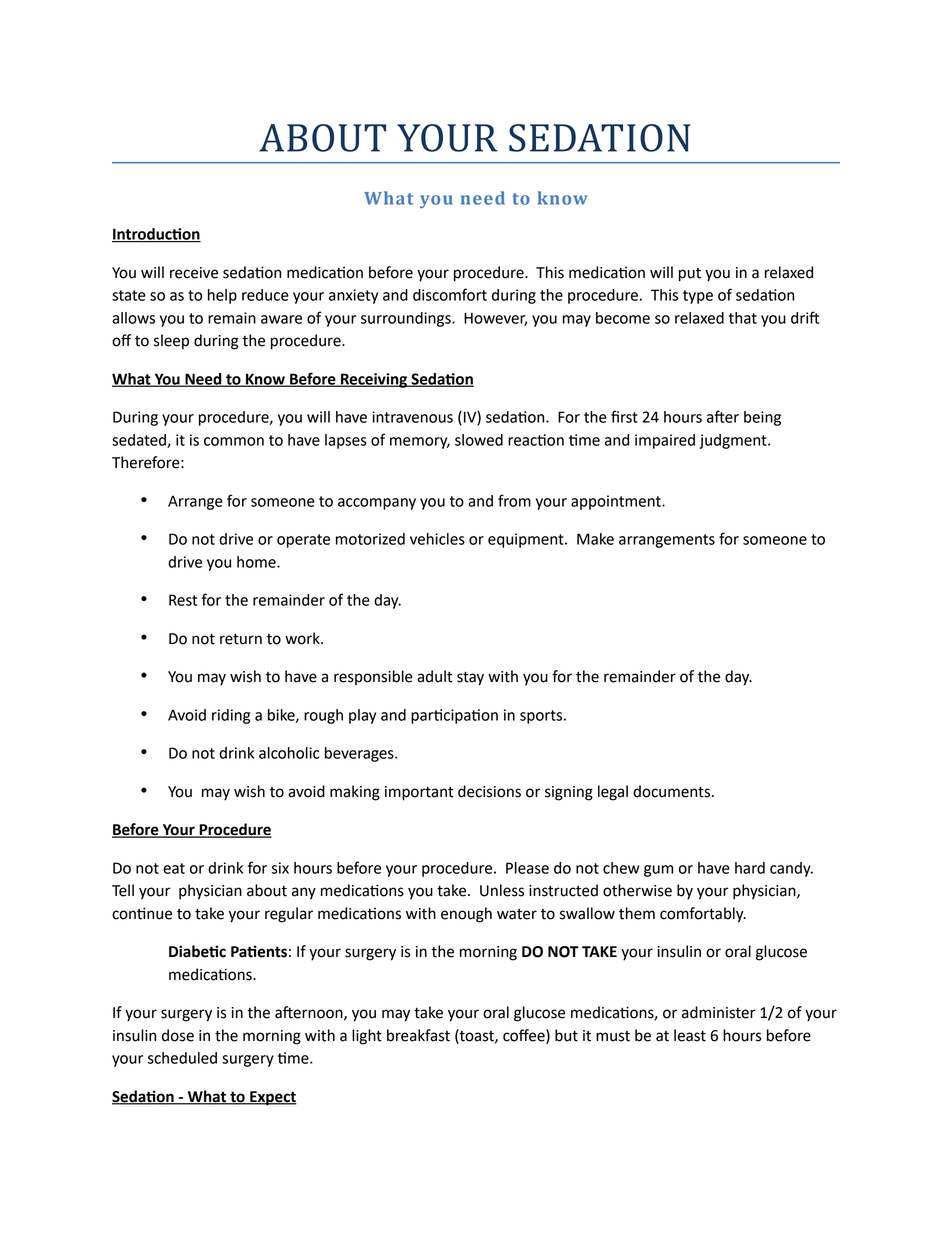  Describe the element at coordinates (698, 297) in the page. I see `type` at that location.
